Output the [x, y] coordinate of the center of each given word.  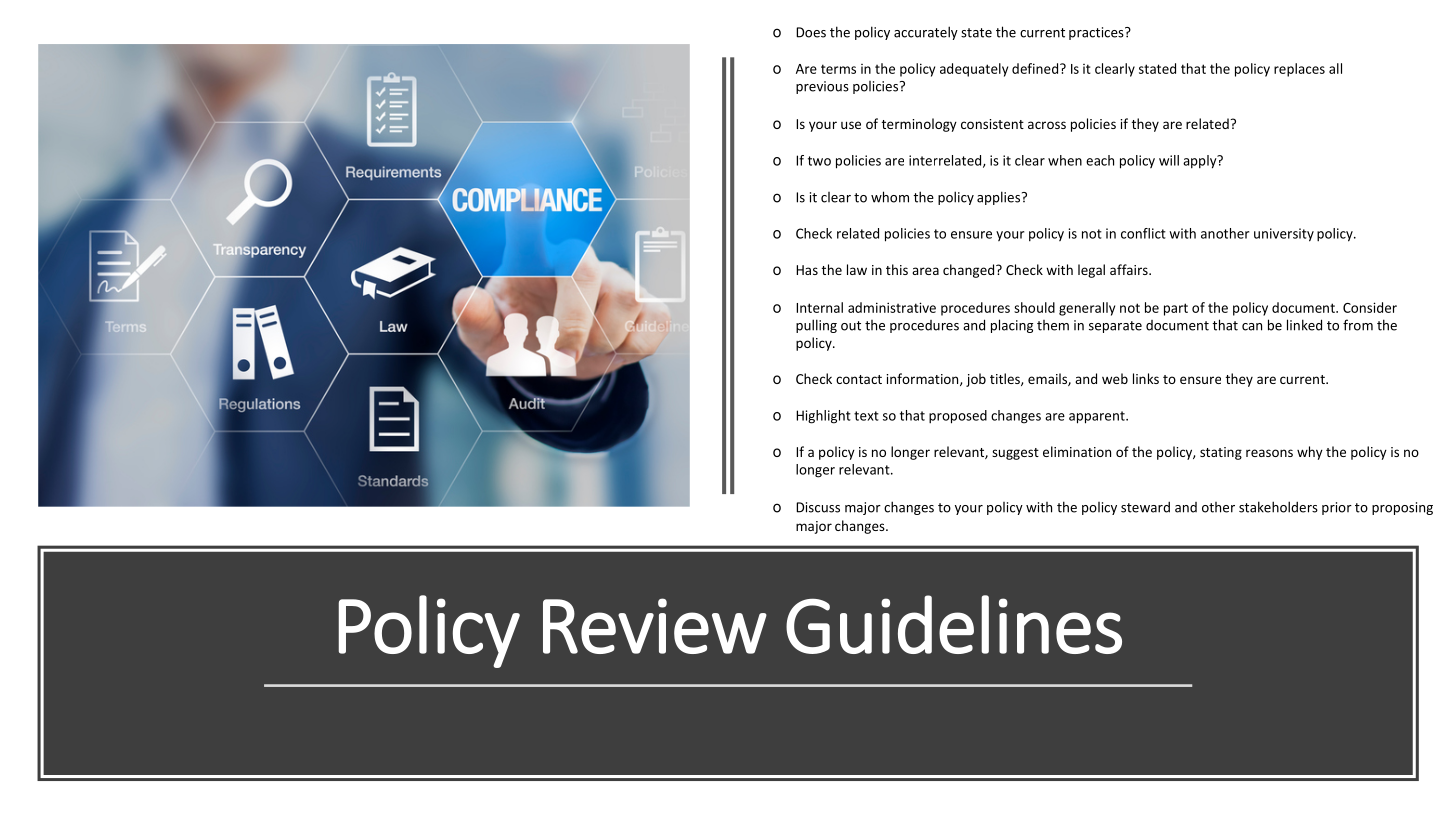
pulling [816, 326]
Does [811, 32]
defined [1035, 68]
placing [1012, 326]
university [1284, 235]
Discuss [818, 507]
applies [1000, 198]
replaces [1299, 70]
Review [655, 626]
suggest [1015, 454]
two [819, 161]
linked [1304, 325]
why [1310, 453]
